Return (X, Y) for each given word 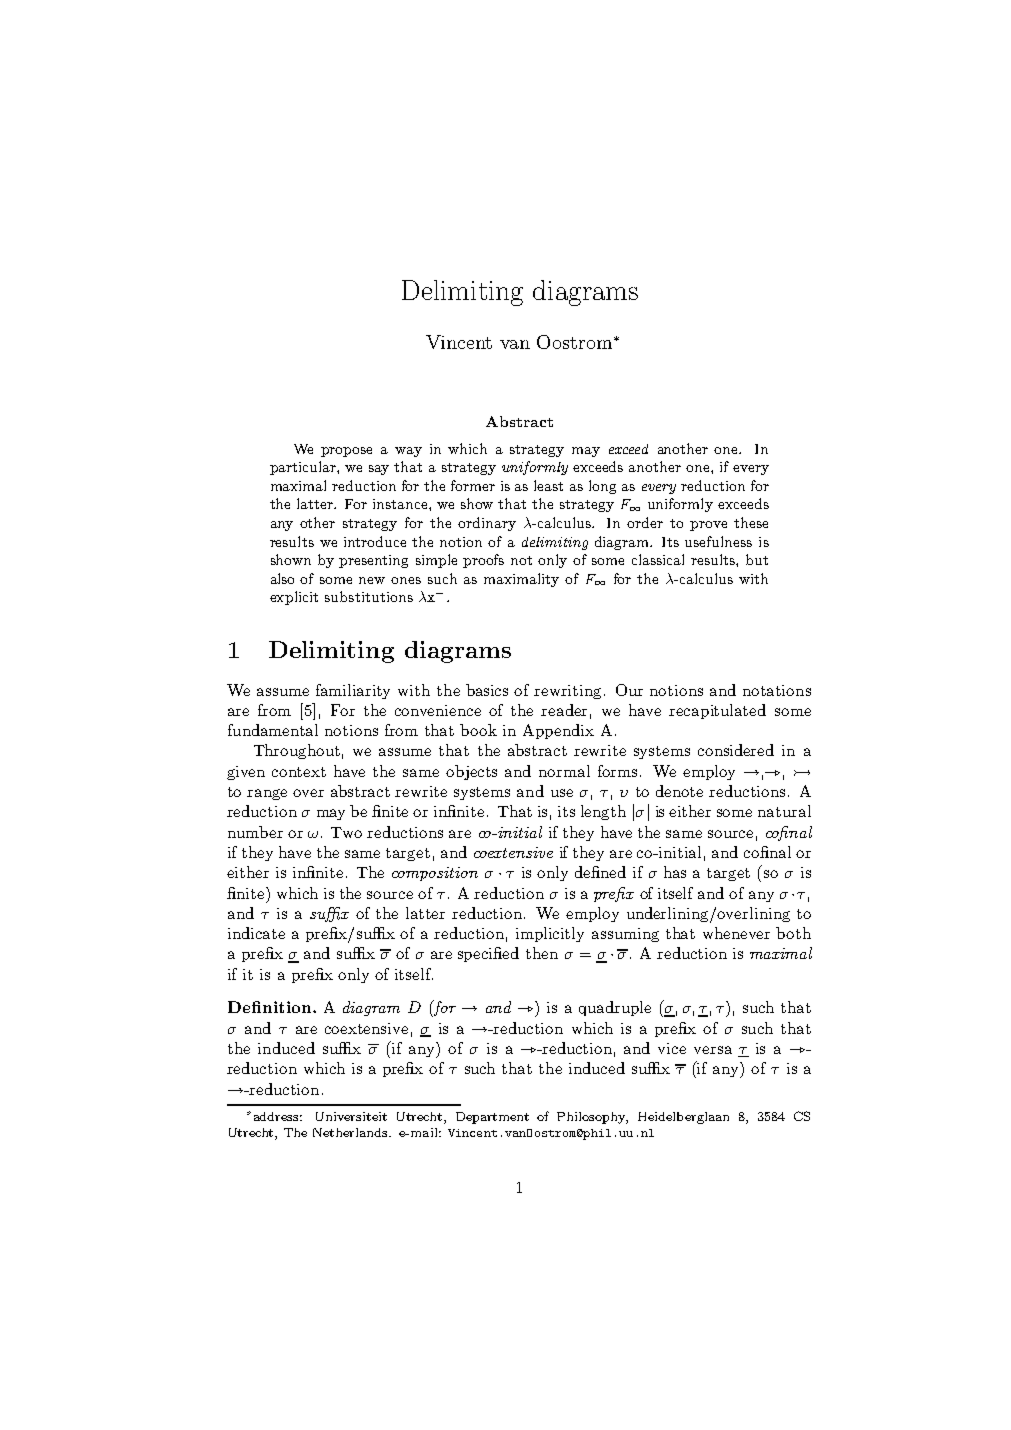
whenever (736, 933)
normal (564, 771)
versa (713, 1050)
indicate (256, 933)
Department (492, 1118)
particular (304, 468)
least (548, 485)
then (542, 953)
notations (777, 690)
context (299, 772)
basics (487, 690)
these (751, 522)
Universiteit (351, 1116)
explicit (294, 598)
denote (679, 791)
